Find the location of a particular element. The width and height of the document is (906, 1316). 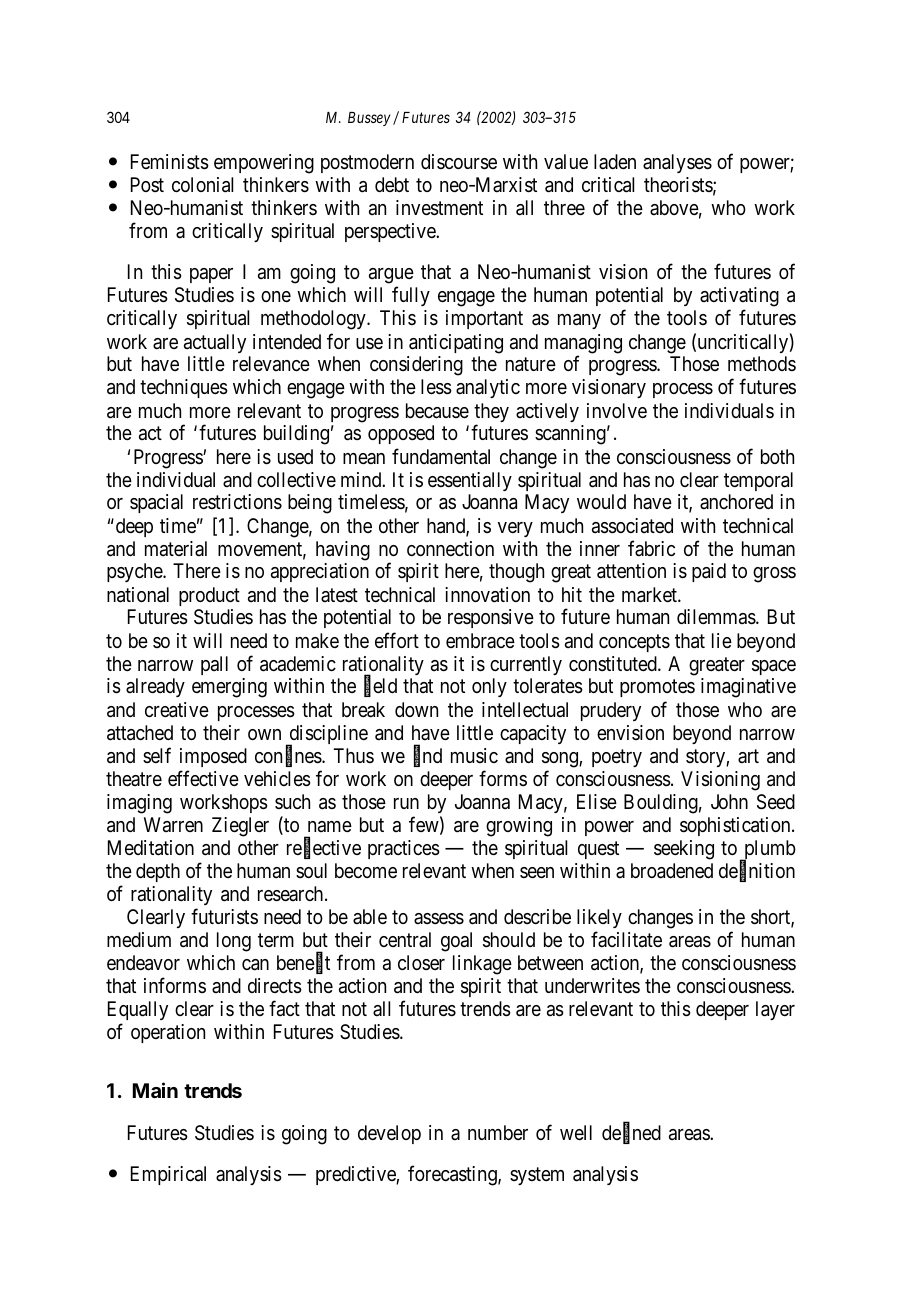

anchored is located at coordinates (736, 501).
